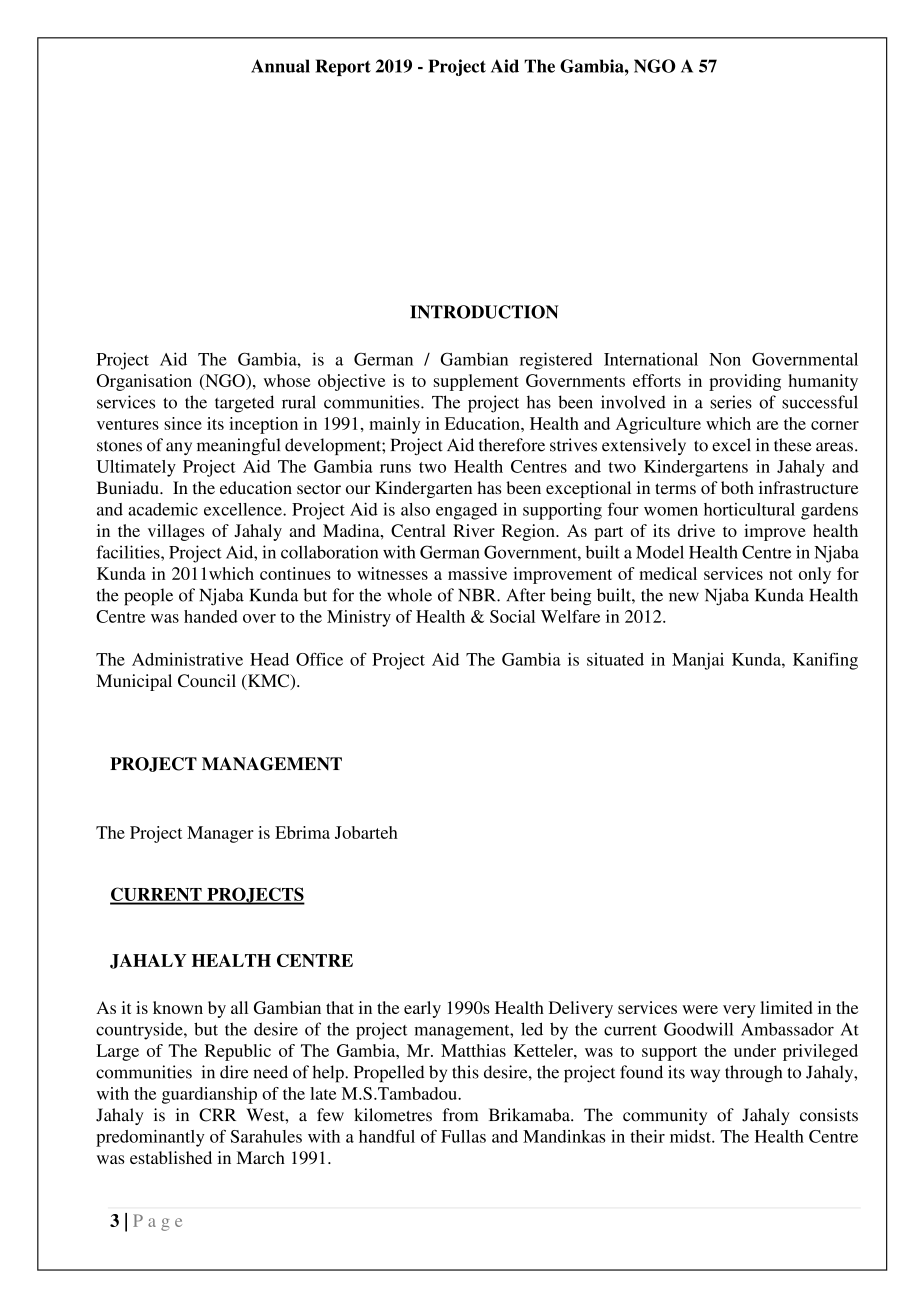  I want to click on Non, so click(725, 359).
